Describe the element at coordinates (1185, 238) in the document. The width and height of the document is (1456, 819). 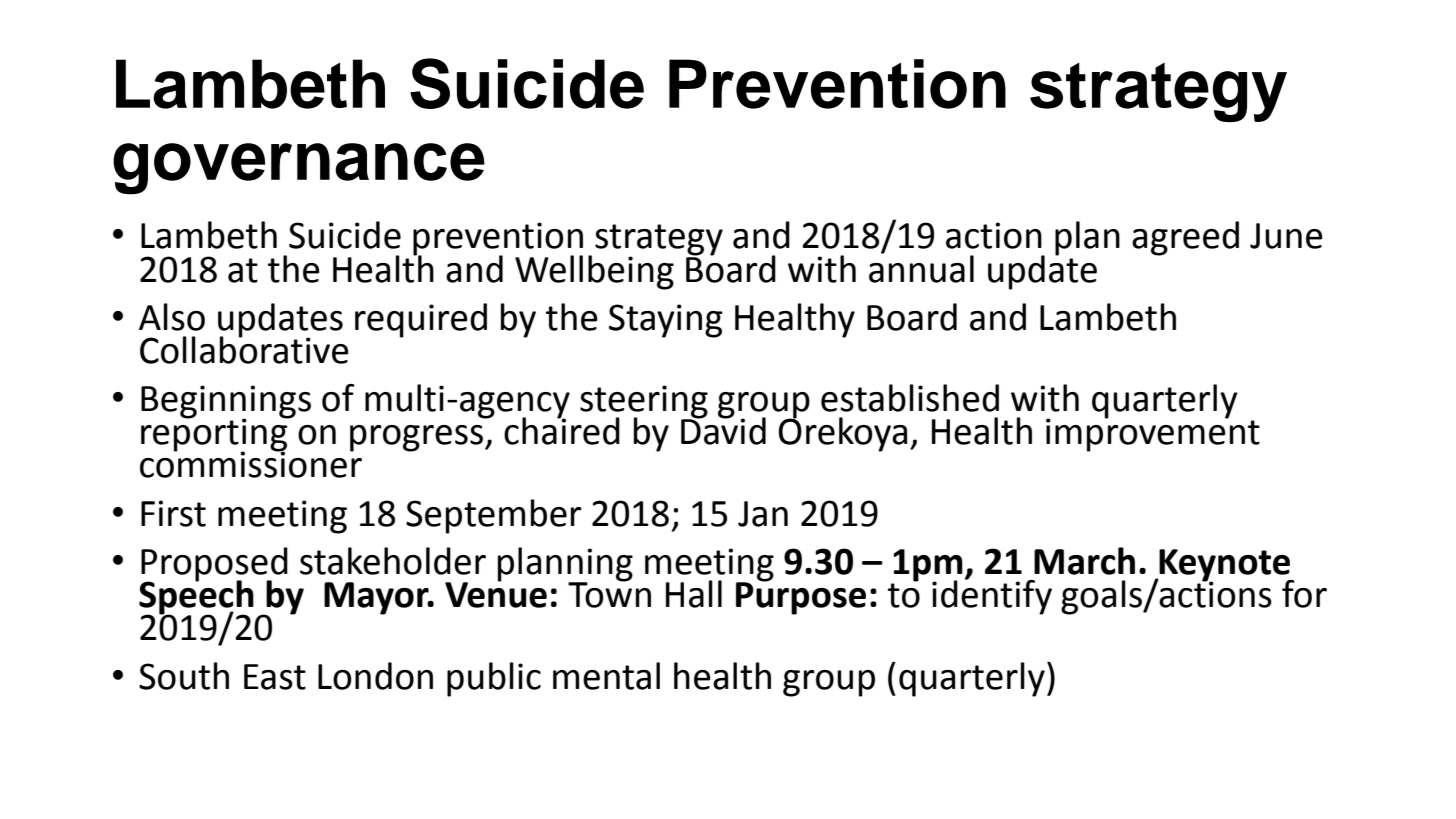
I see `agreed` at that location.
